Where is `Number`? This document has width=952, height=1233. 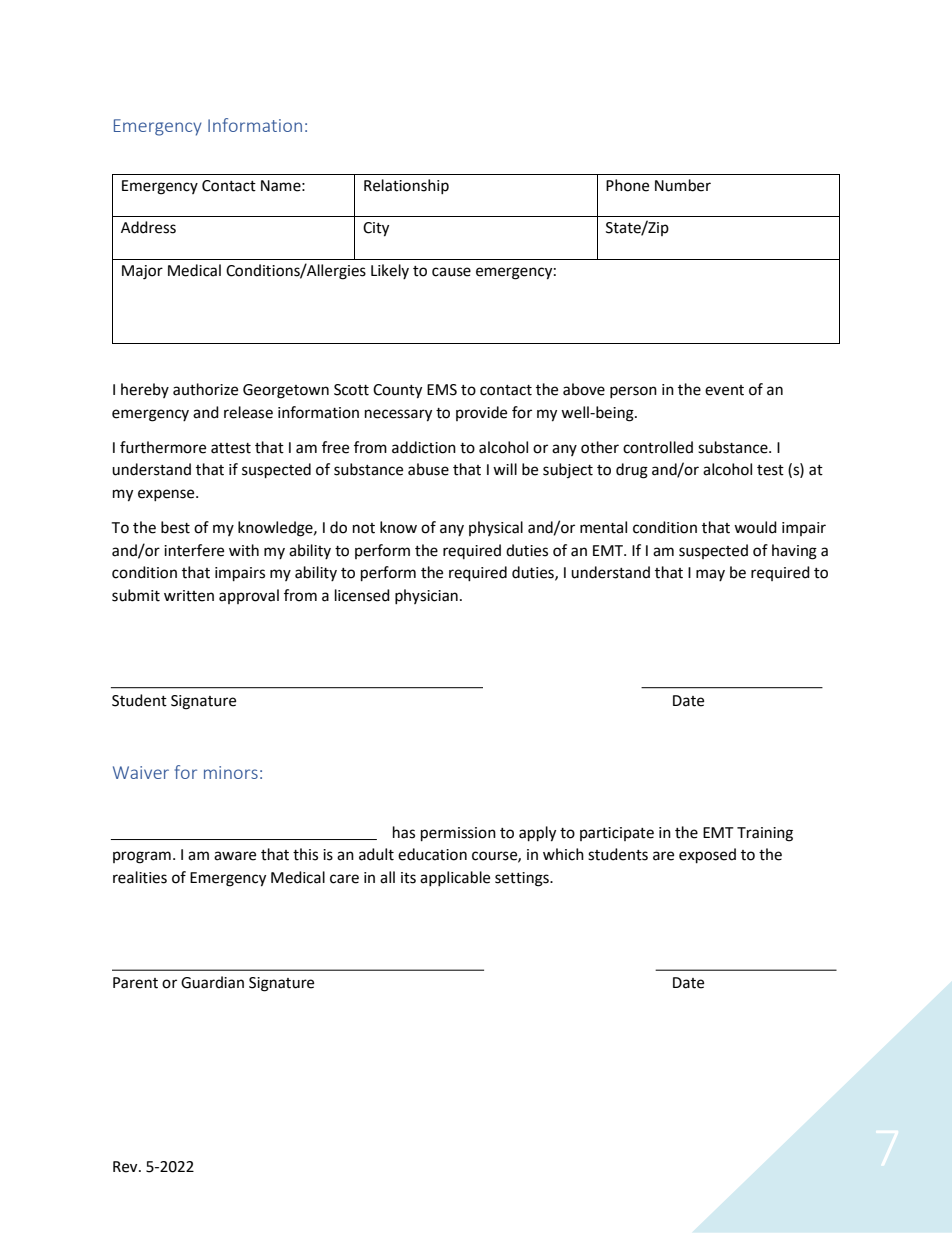 Number is located at coordinates (683, 185).
